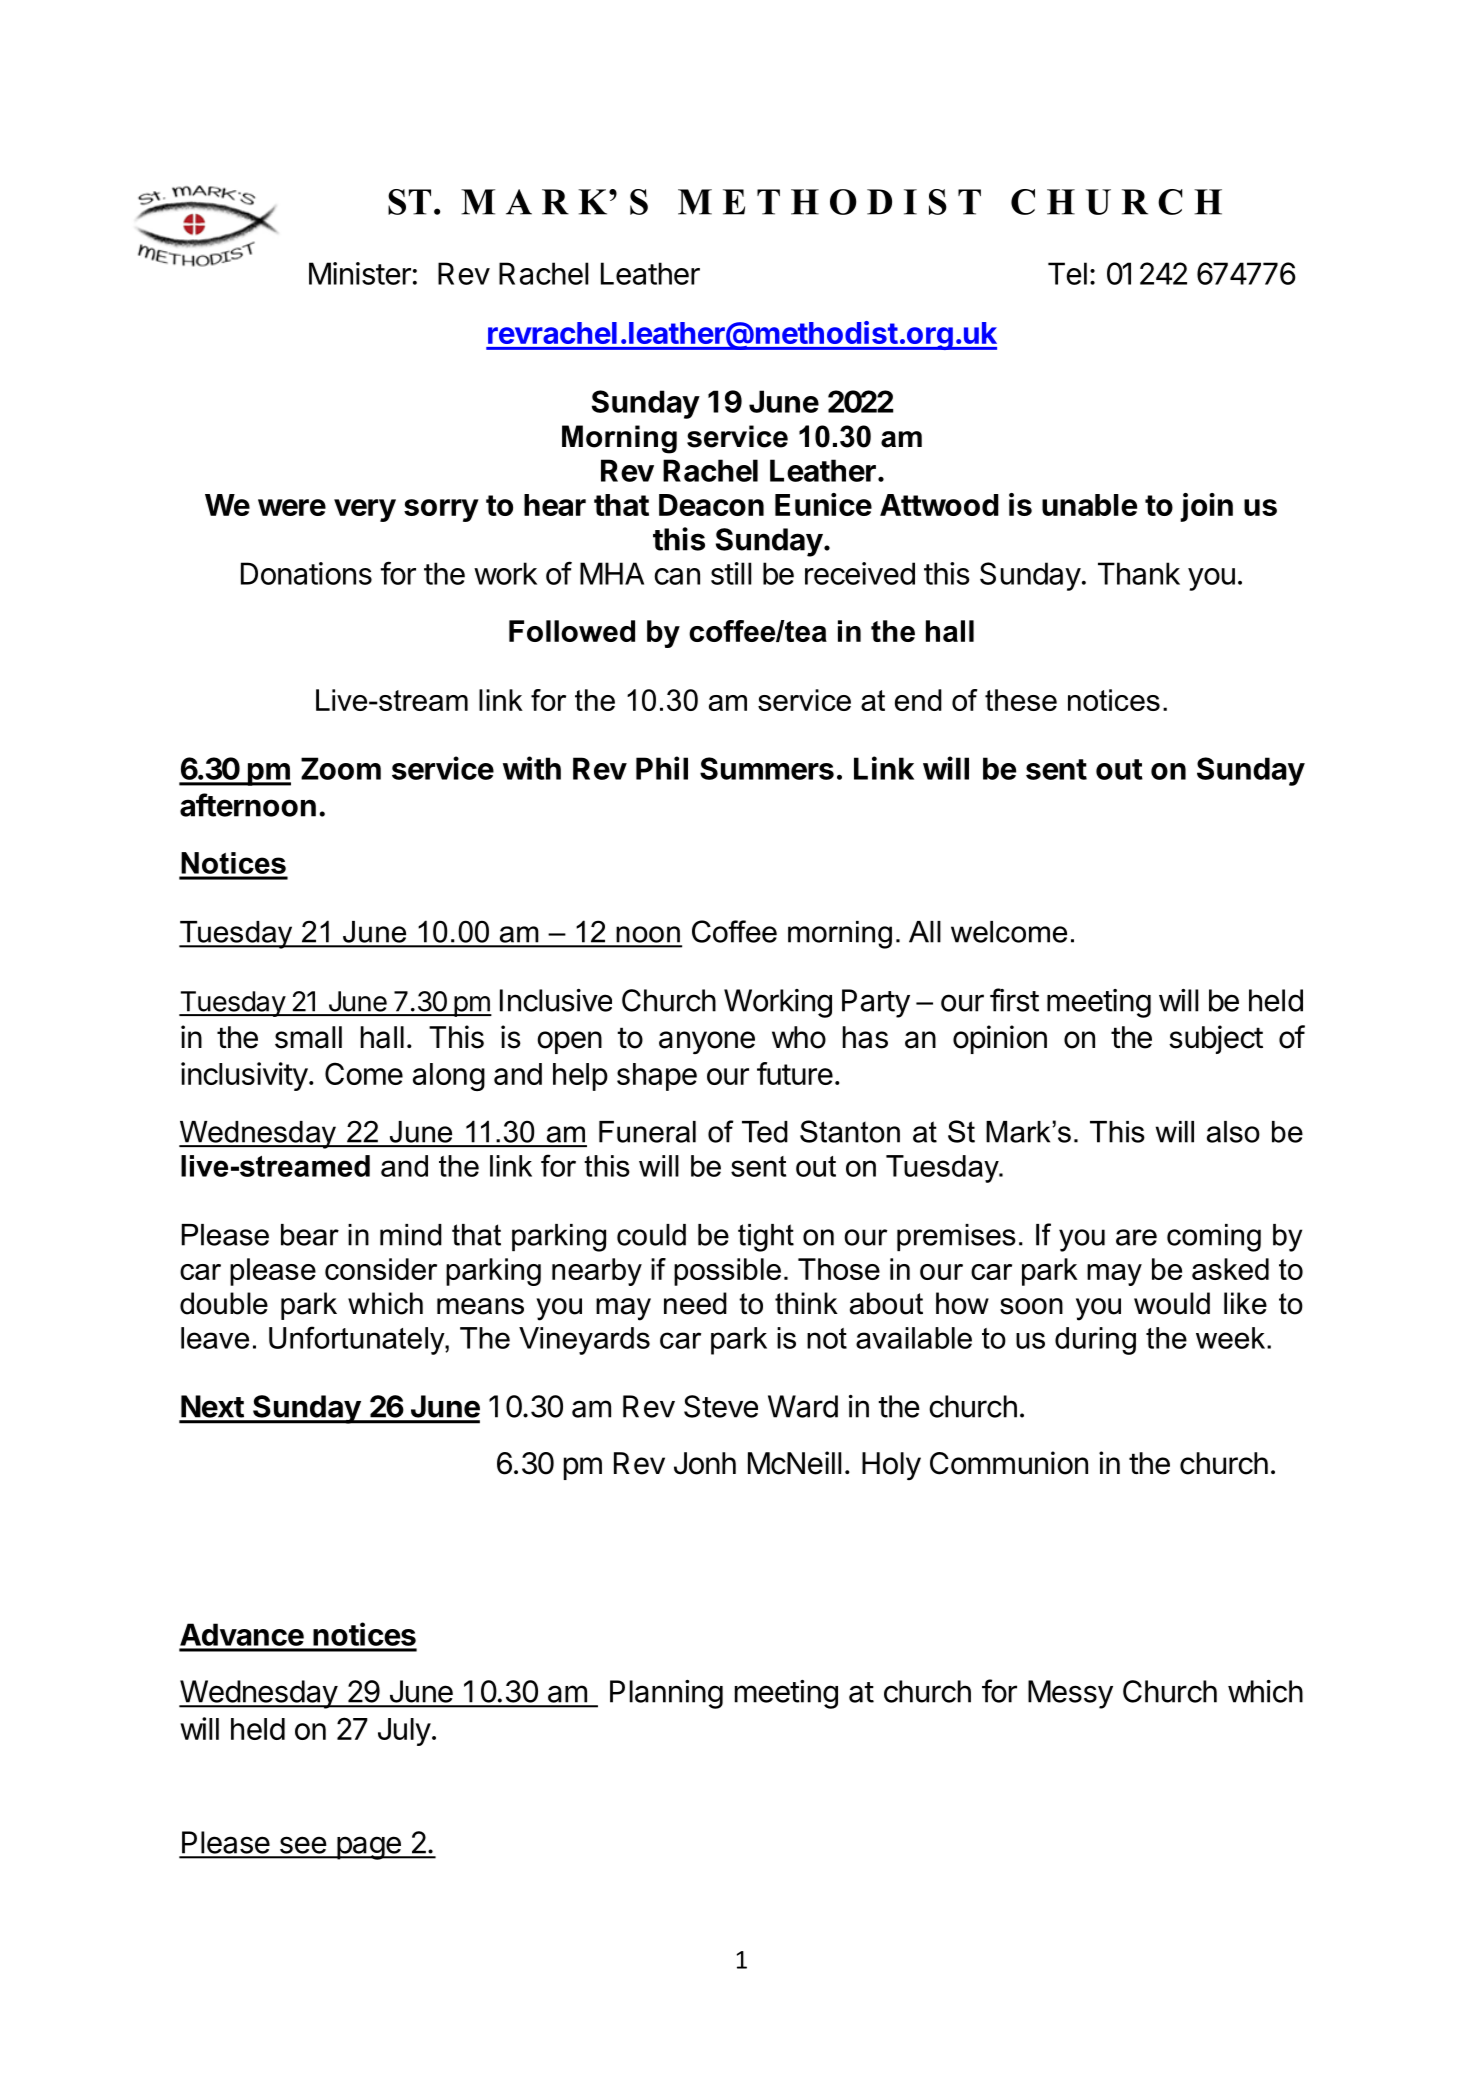  What do you see at coordinates (1139, 573) in the image?
I see `Thank` at bounding box center [1139, 573].
